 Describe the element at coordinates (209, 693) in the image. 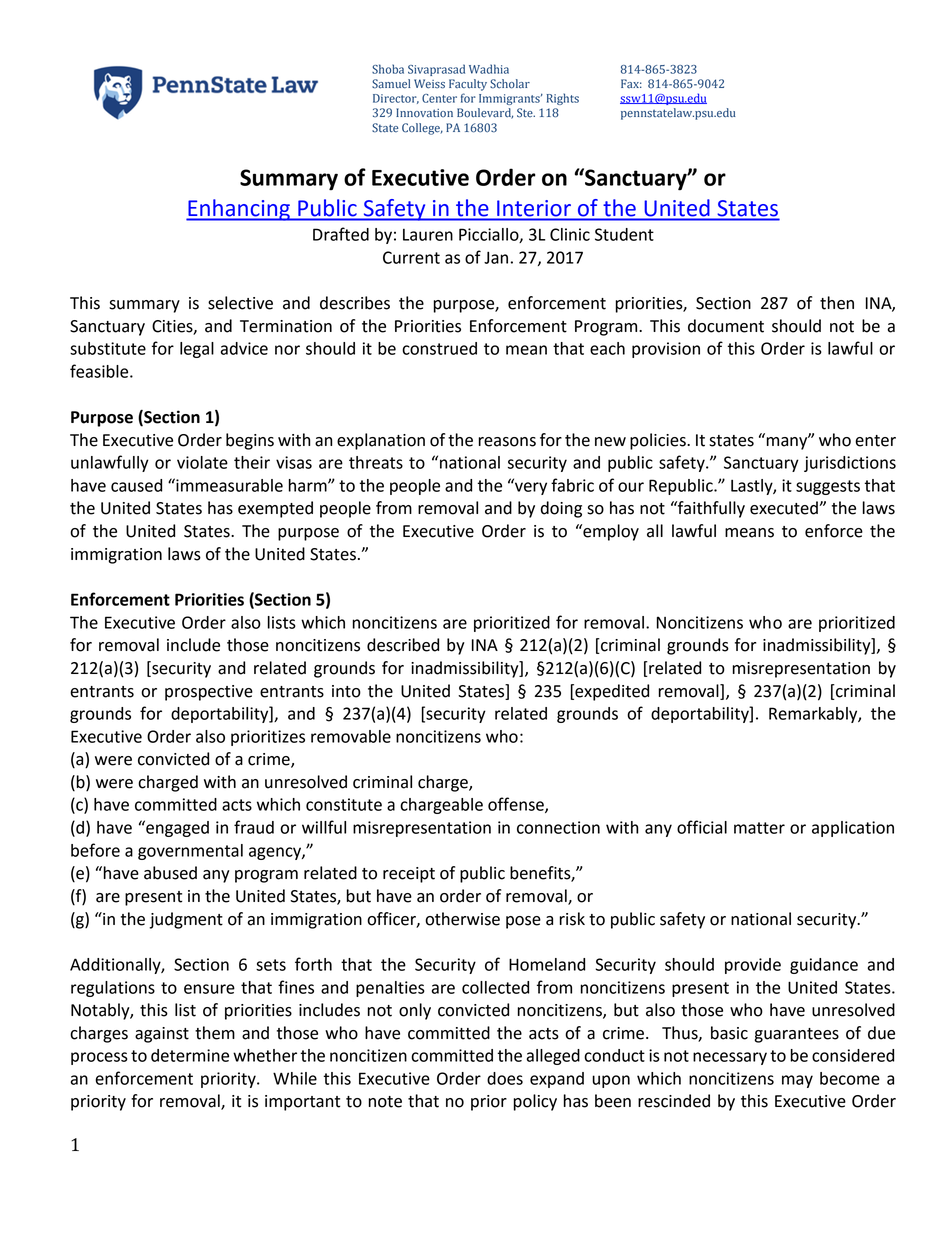

I see `prospective` at that location.
